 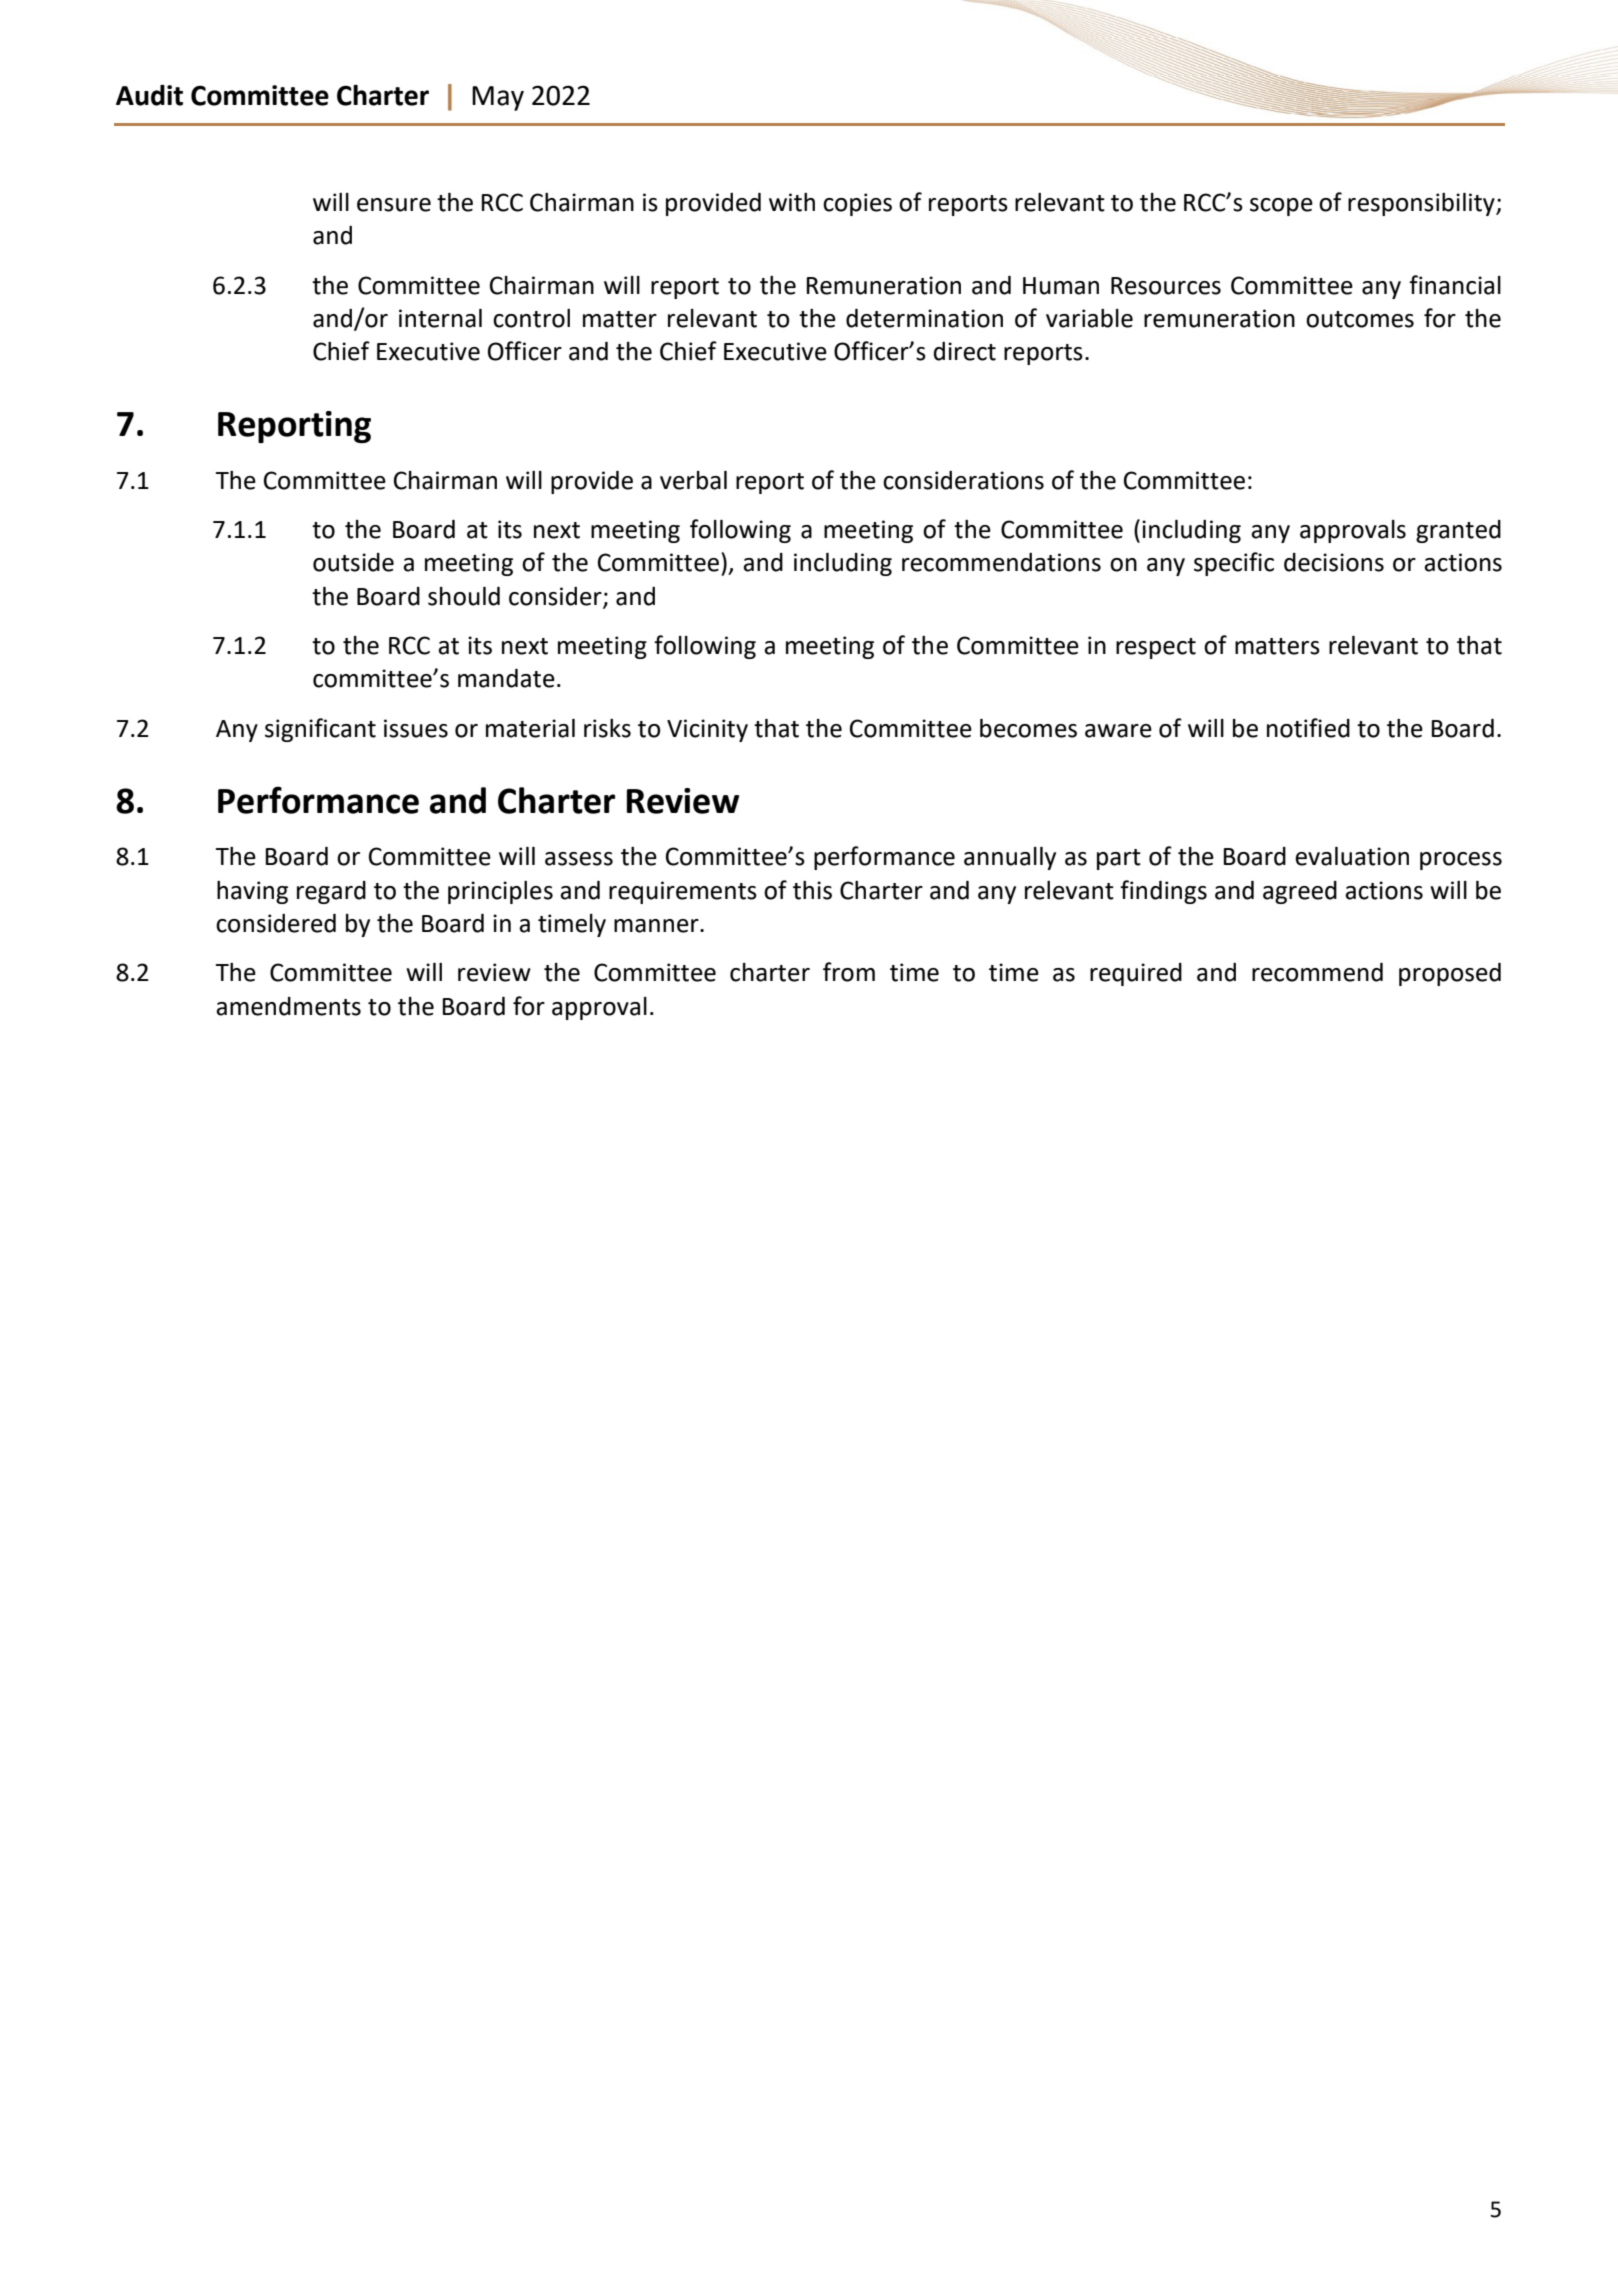 I want to click on from, so click(x=849, y=972).
